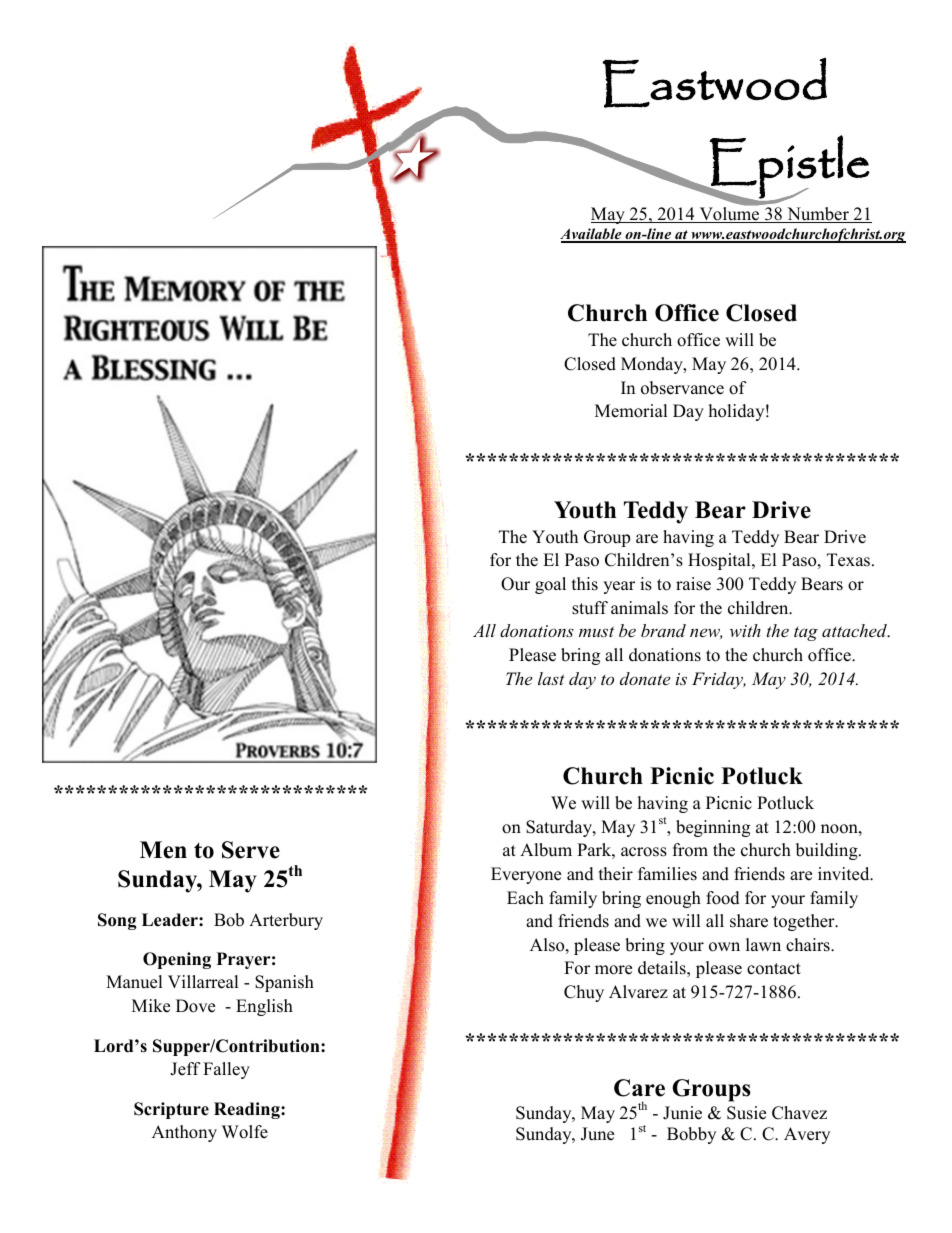  What do you see at coordinates (526, 875) in the page?
I see `Everyone` at bounding box center [526, 875].
